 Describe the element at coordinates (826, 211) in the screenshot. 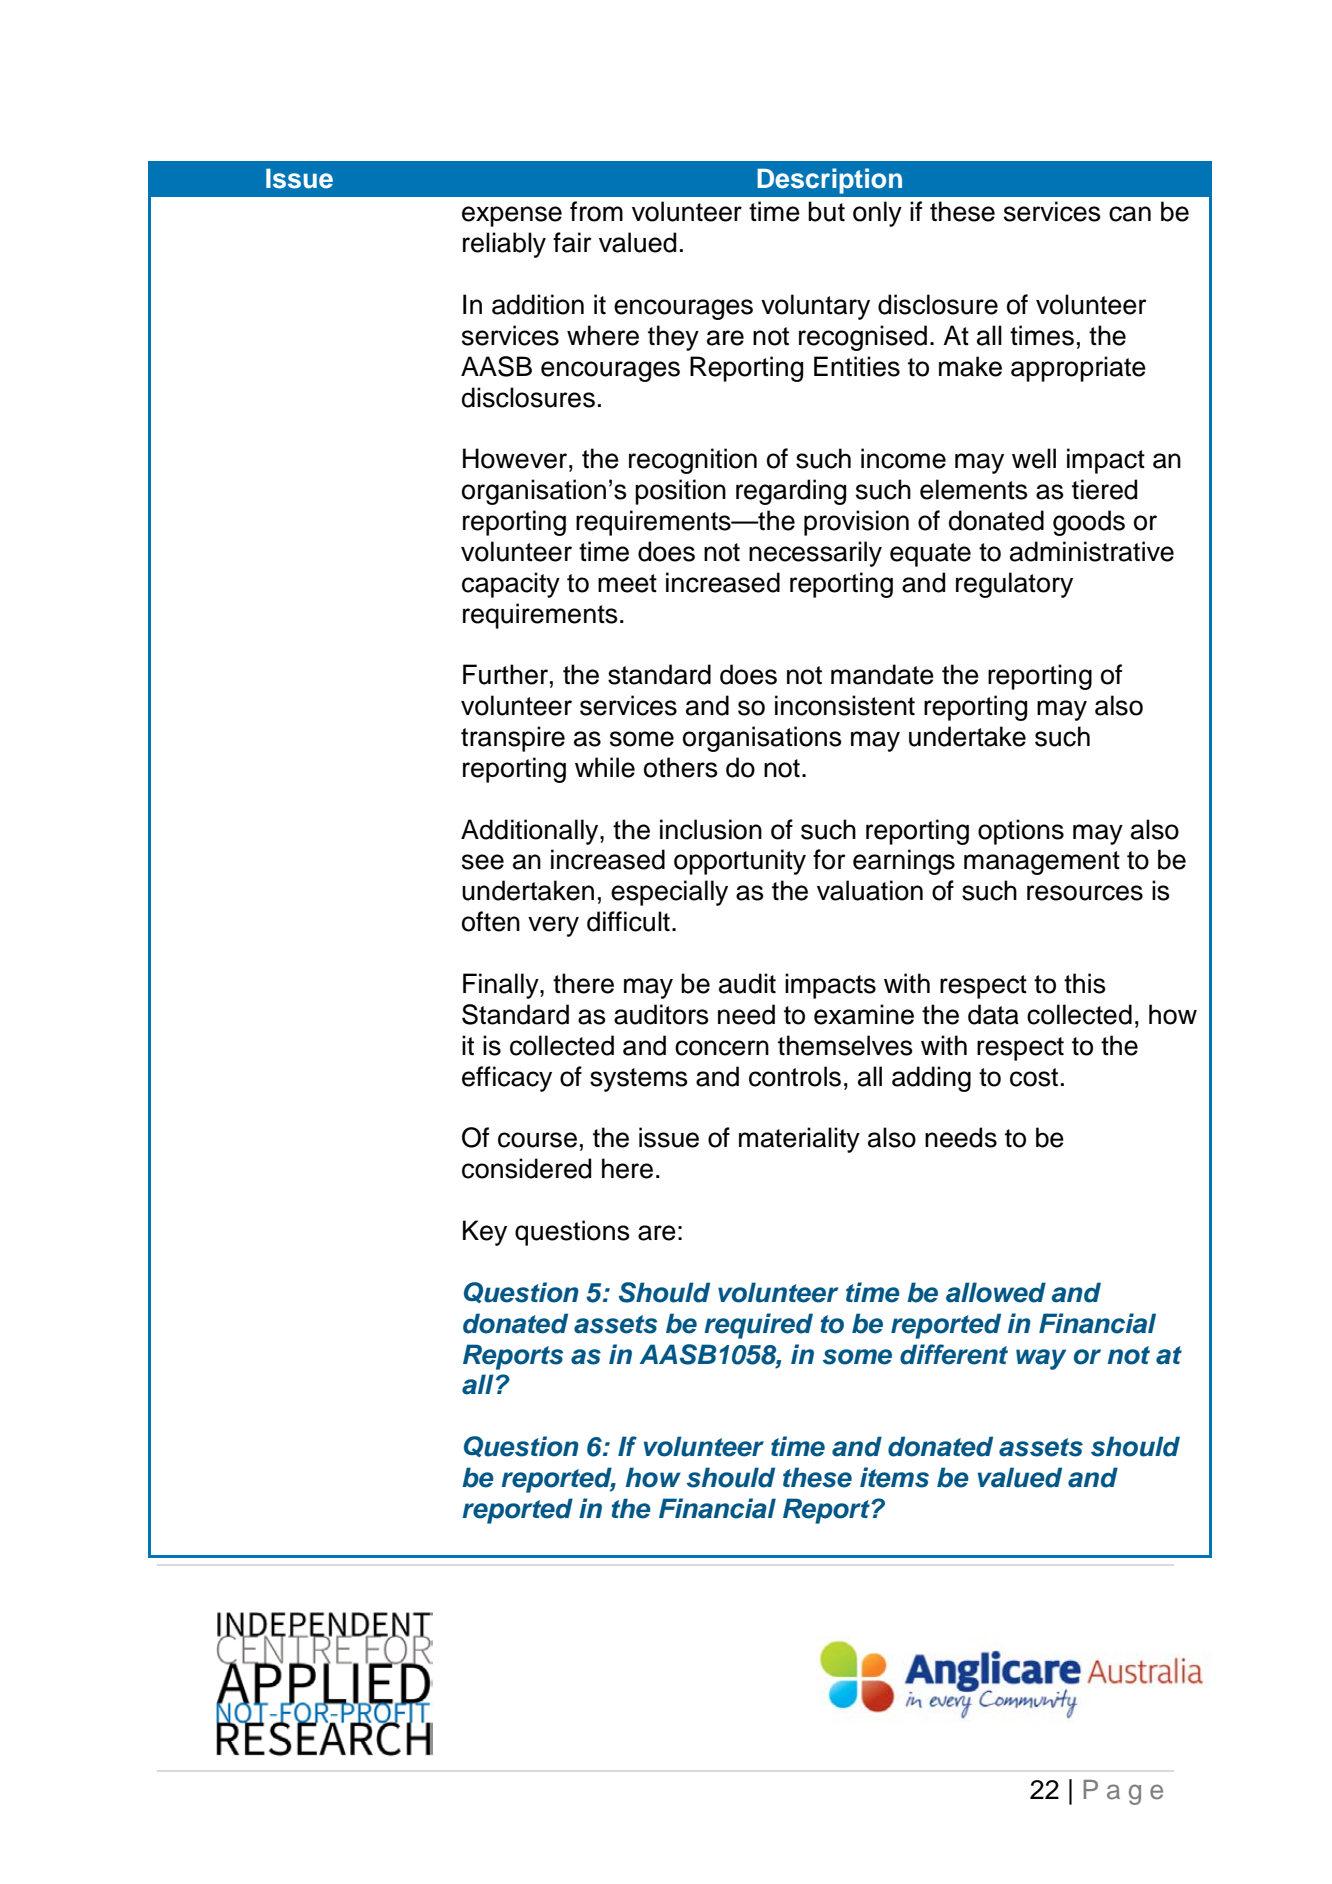

I see `but` at that location.
